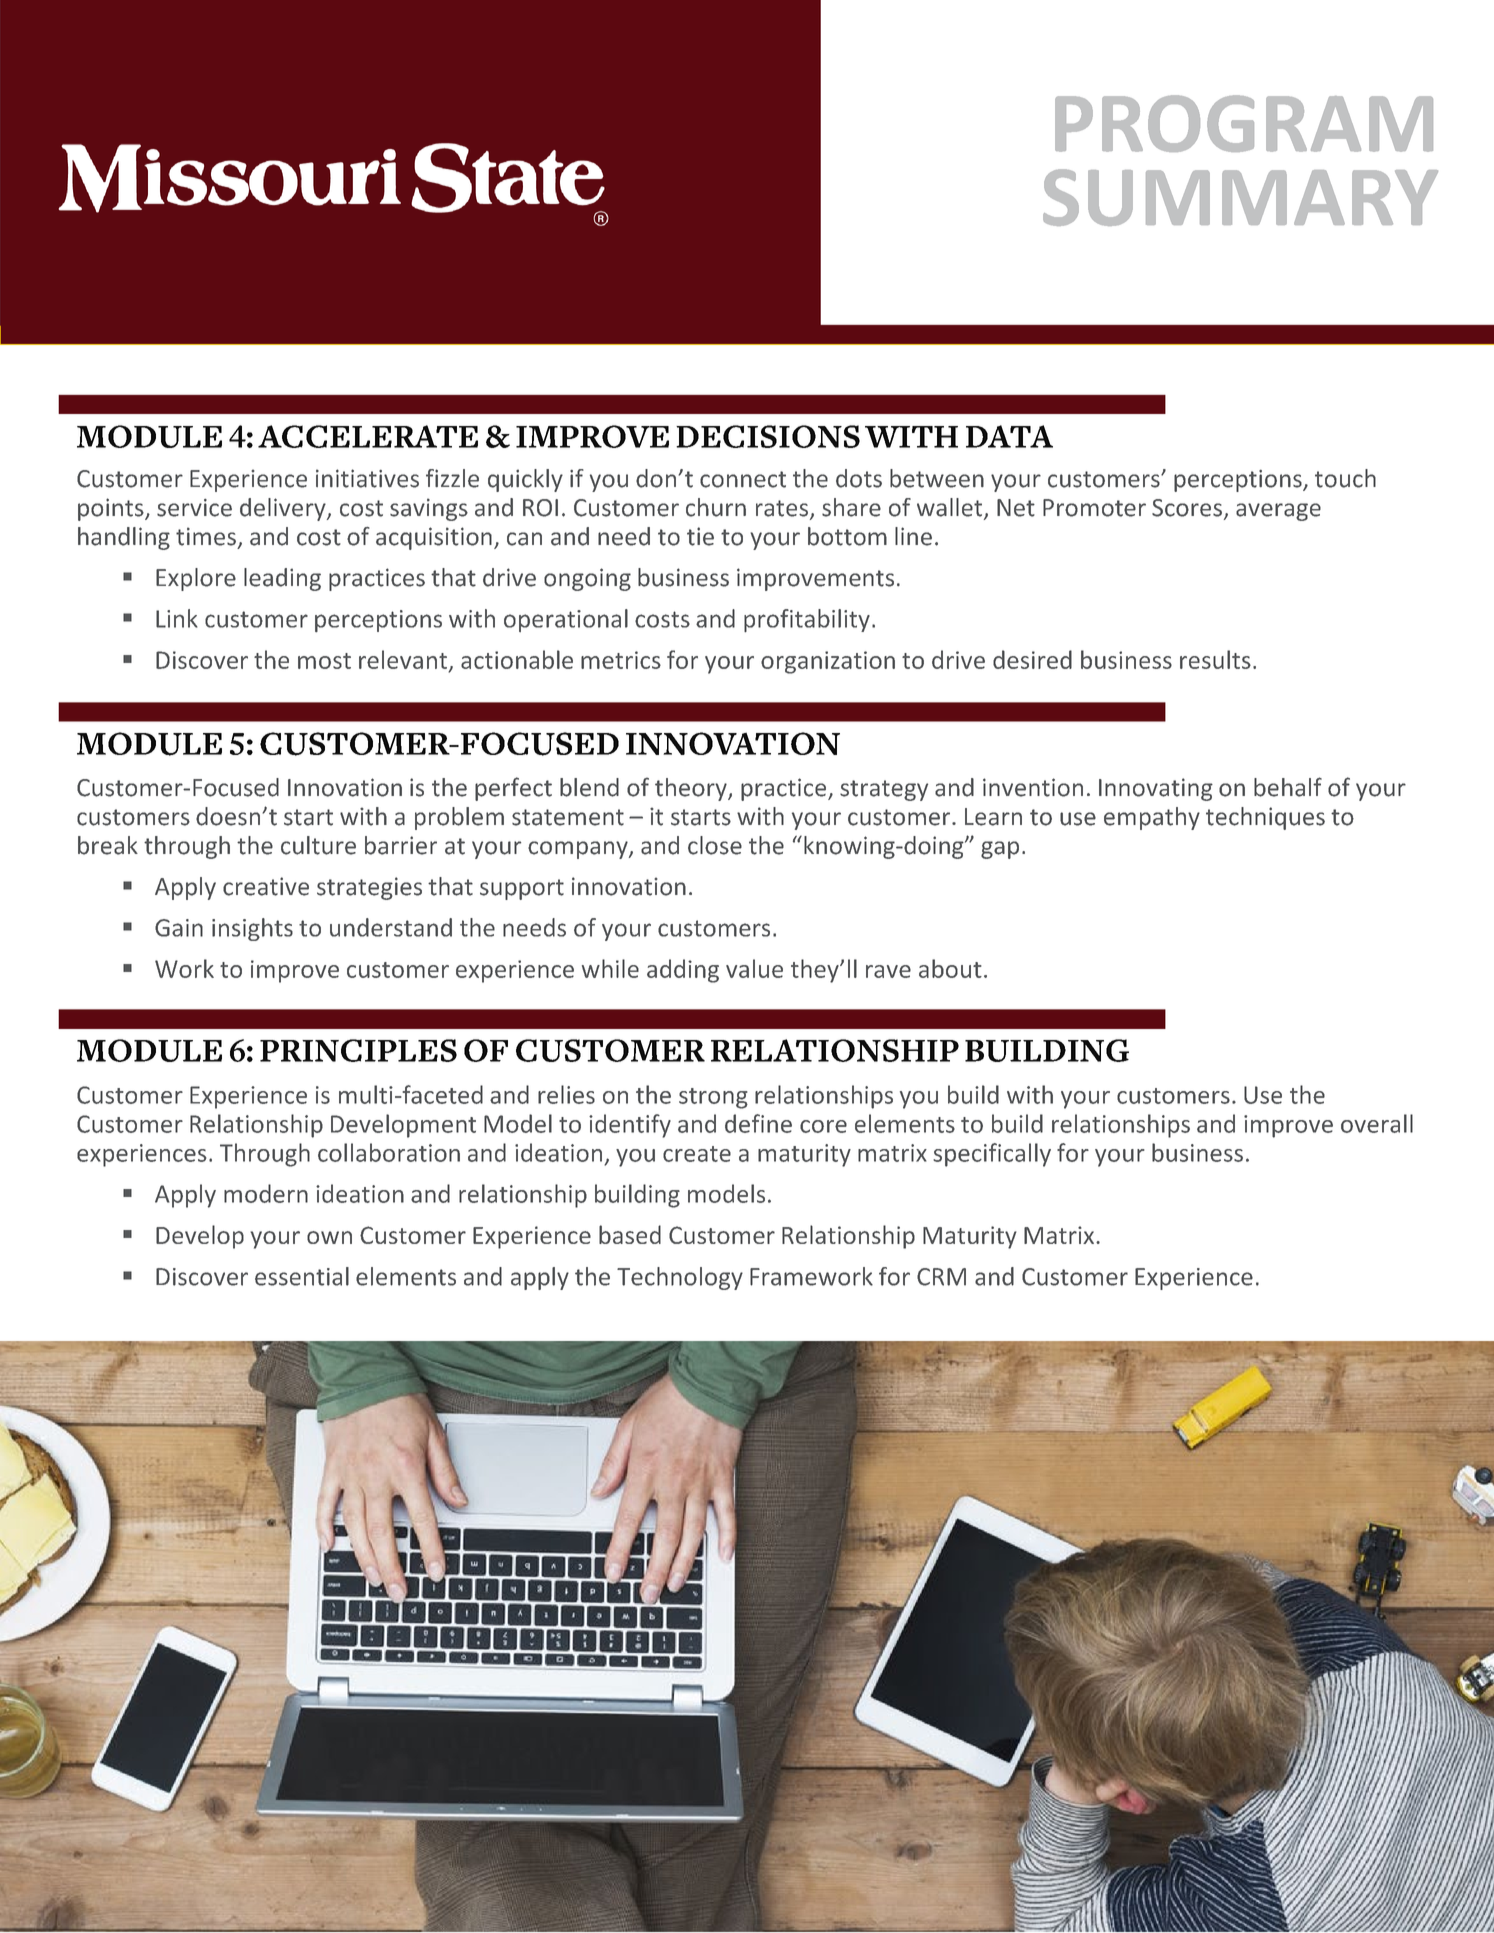  I want to click on own, so click(329, 1237).
